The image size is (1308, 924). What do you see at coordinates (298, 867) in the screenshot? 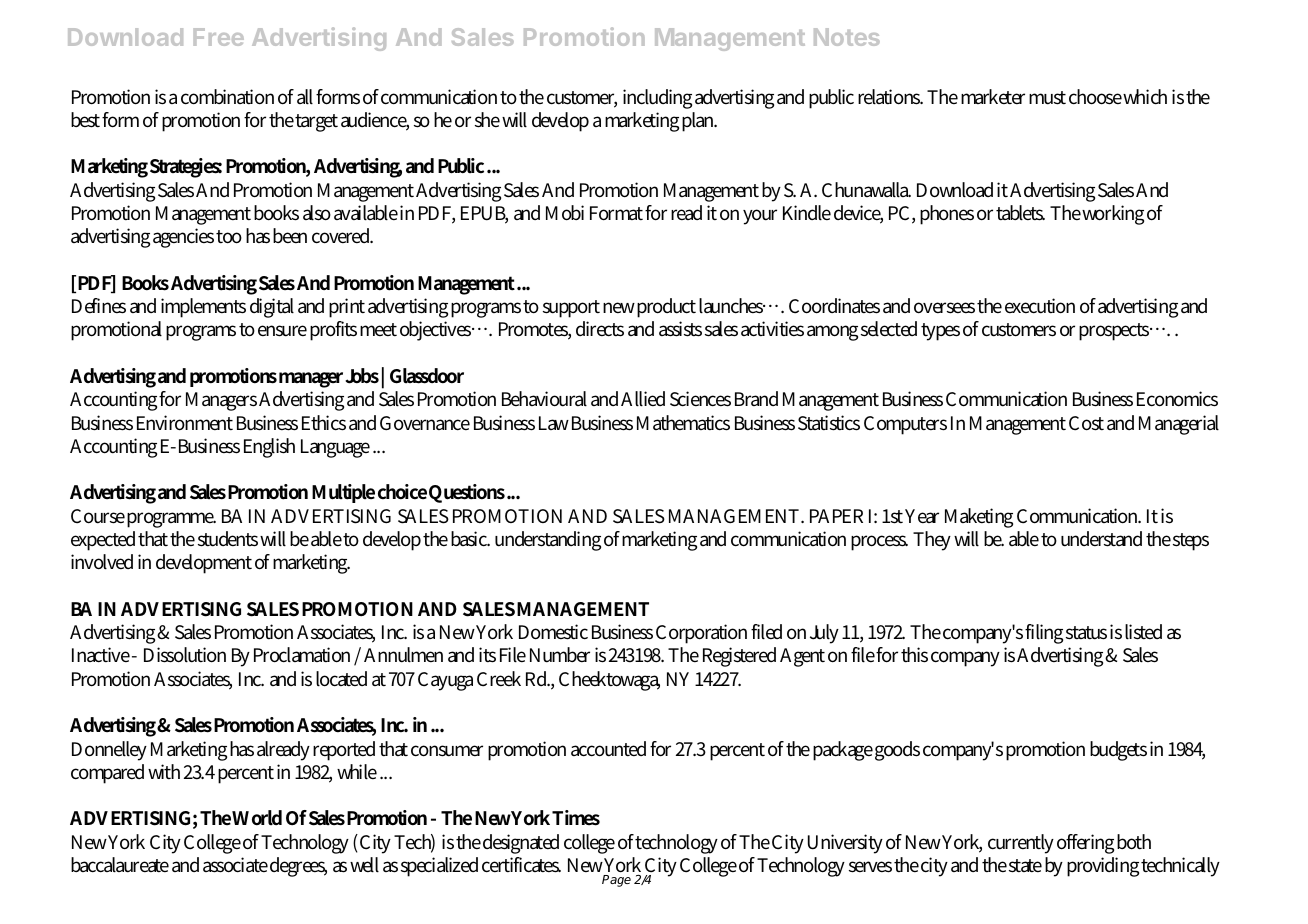
I see `degrees` at bounding box center [298, 867].
